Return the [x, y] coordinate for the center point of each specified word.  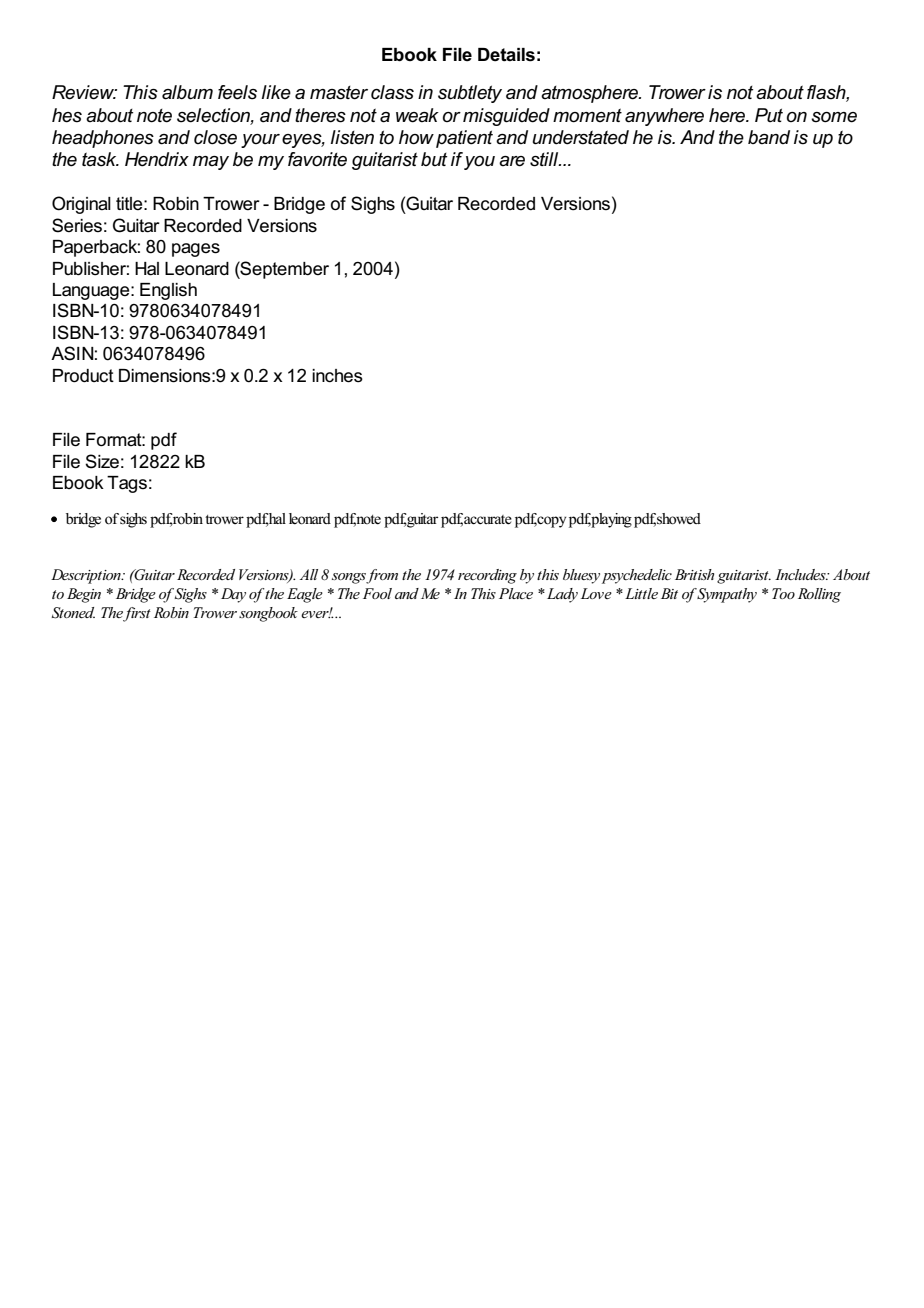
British [694, 574]
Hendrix [157, 159]
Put [769, 115]
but [434, 159]
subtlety [470, 94]
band [769, 137]
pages [196, 250]
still [545, 159]
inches [337, 376]
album [187, 92]
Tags [127, 484]
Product [83, 376]
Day [233, 595]
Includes [801, 574]
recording [487, 576]
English [168, 291]
